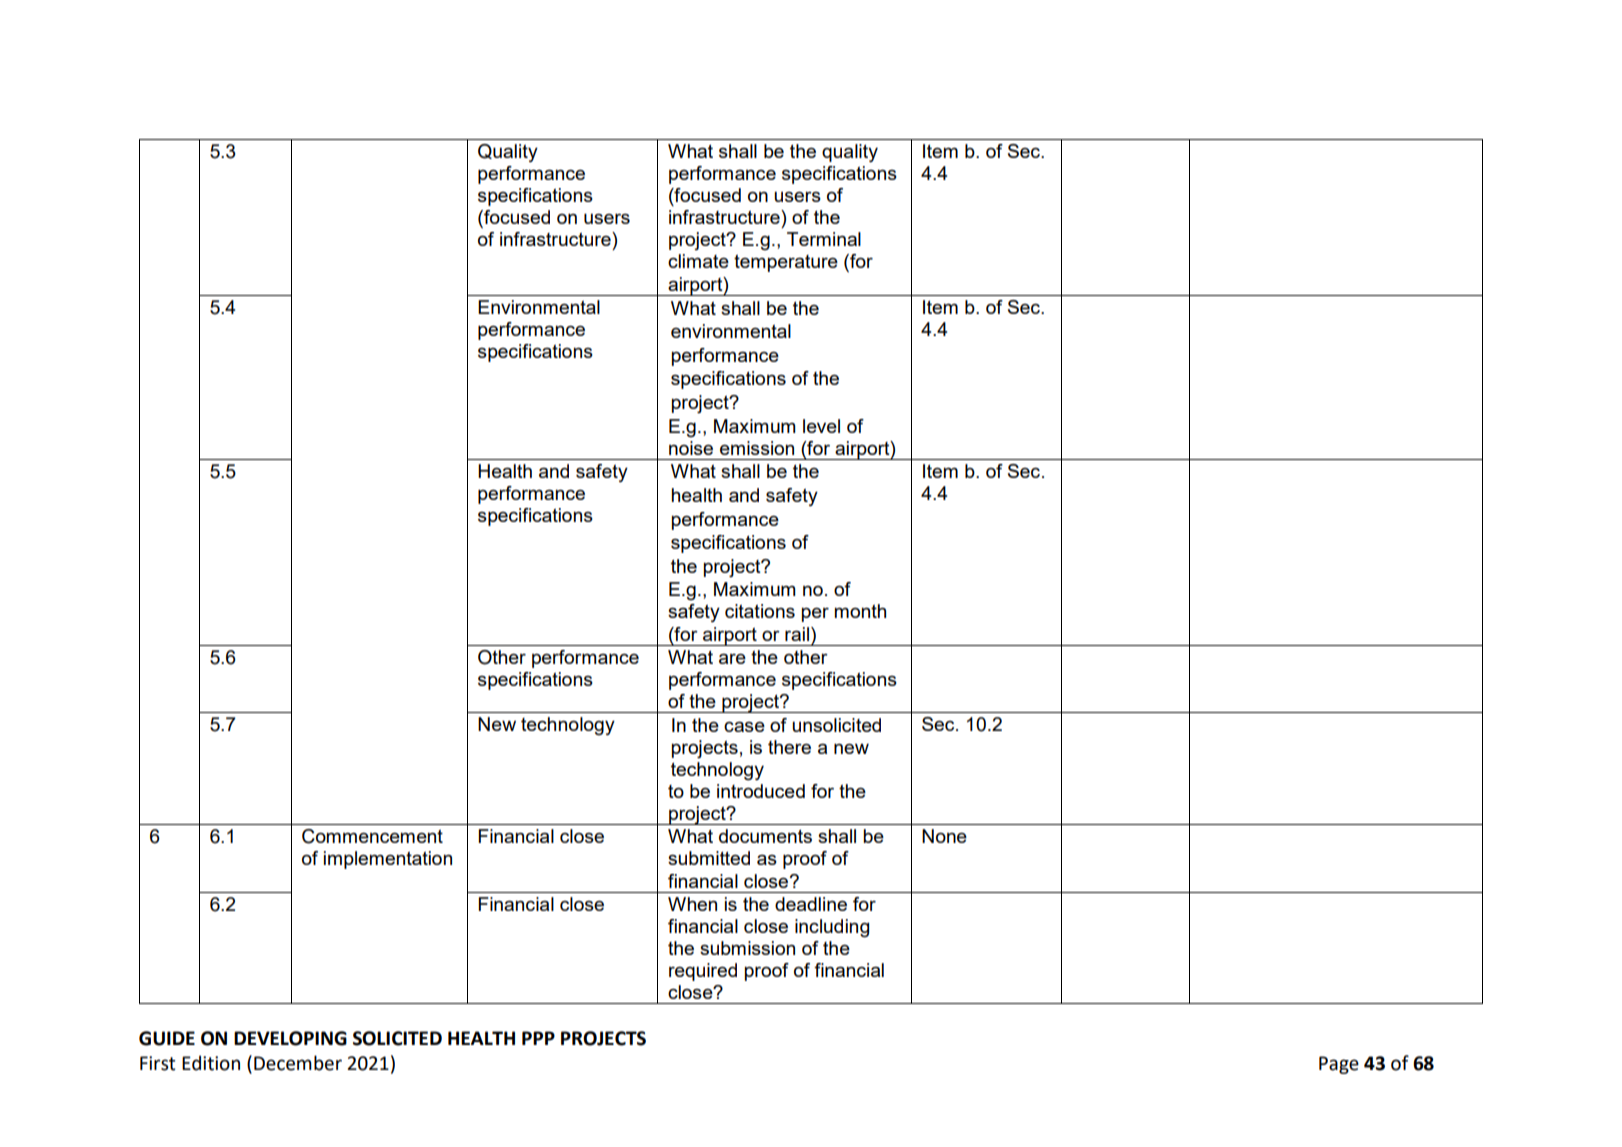 The width and height of the image is (1622, 1147). What do you see at coordinates (944, 836) in the image?
I see `None` at bounding box center [944, 836].
